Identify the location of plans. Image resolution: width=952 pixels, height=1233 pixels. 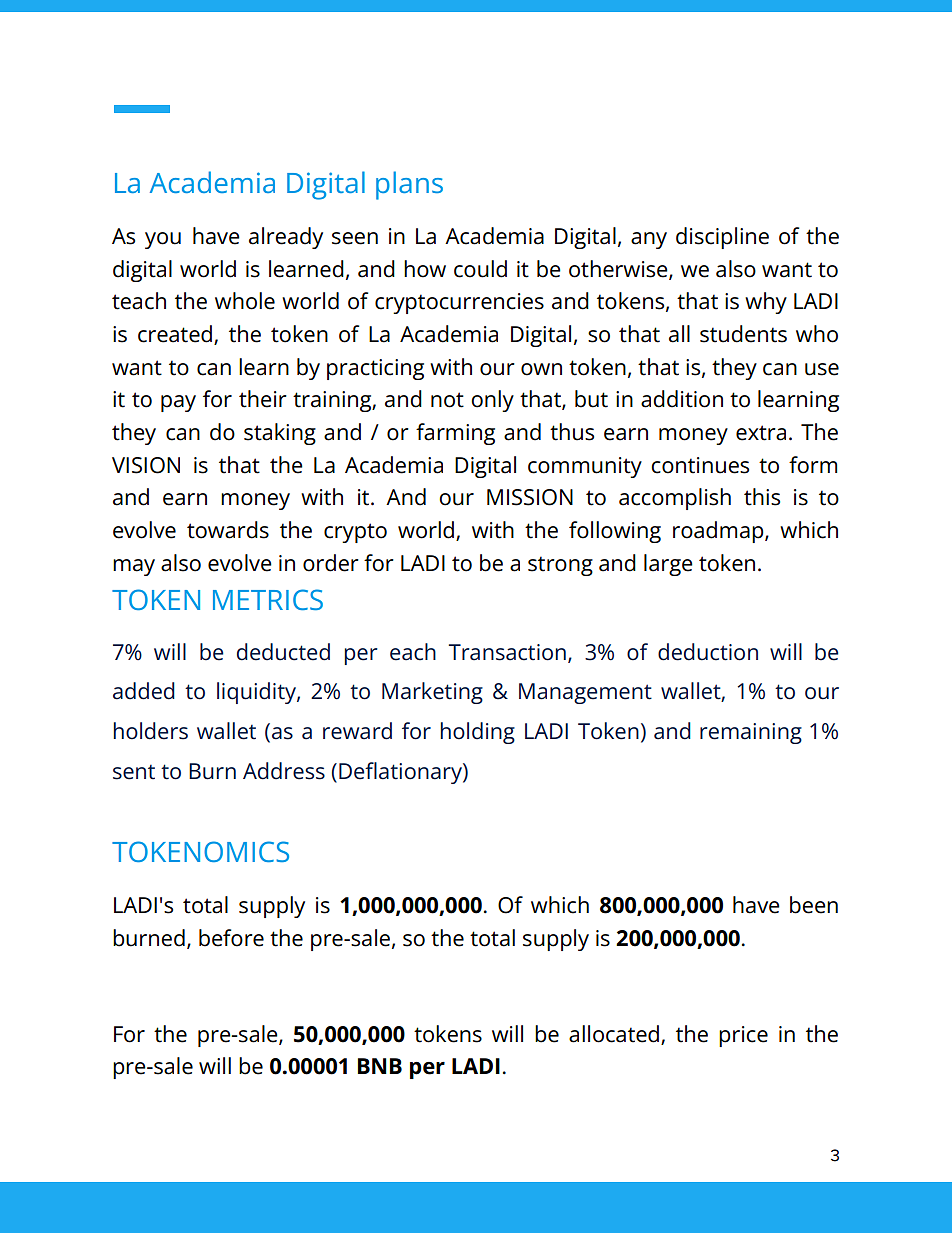
(409, 185).
